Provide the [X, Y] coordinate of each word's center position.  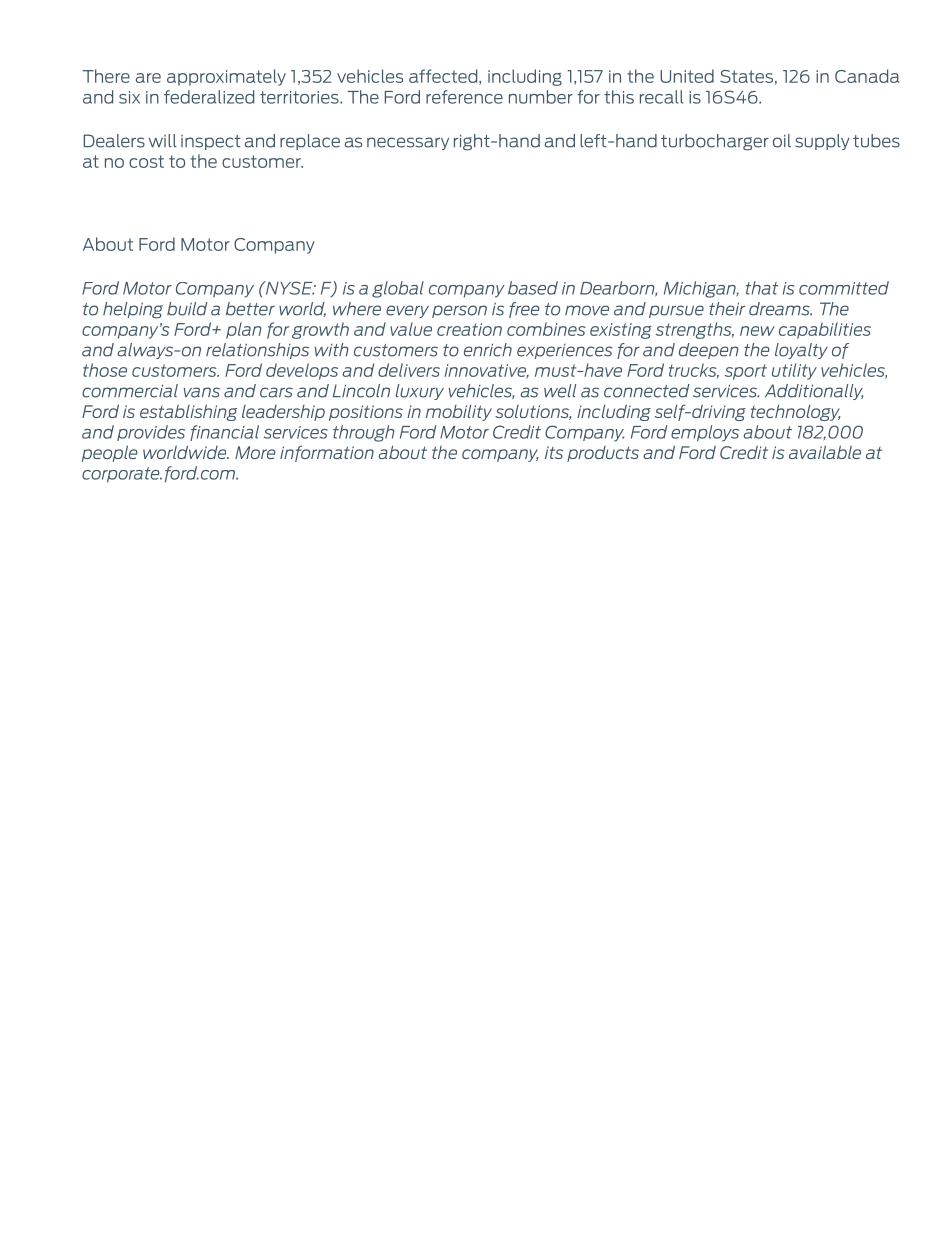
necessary [408, 143]
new [757, 331]
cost [146, 161]
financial [224, 433]
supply [822, 142]
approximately [226, 77]
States [746, 76]
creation [469, 329]
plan [244, 330]
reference [464, 97]
